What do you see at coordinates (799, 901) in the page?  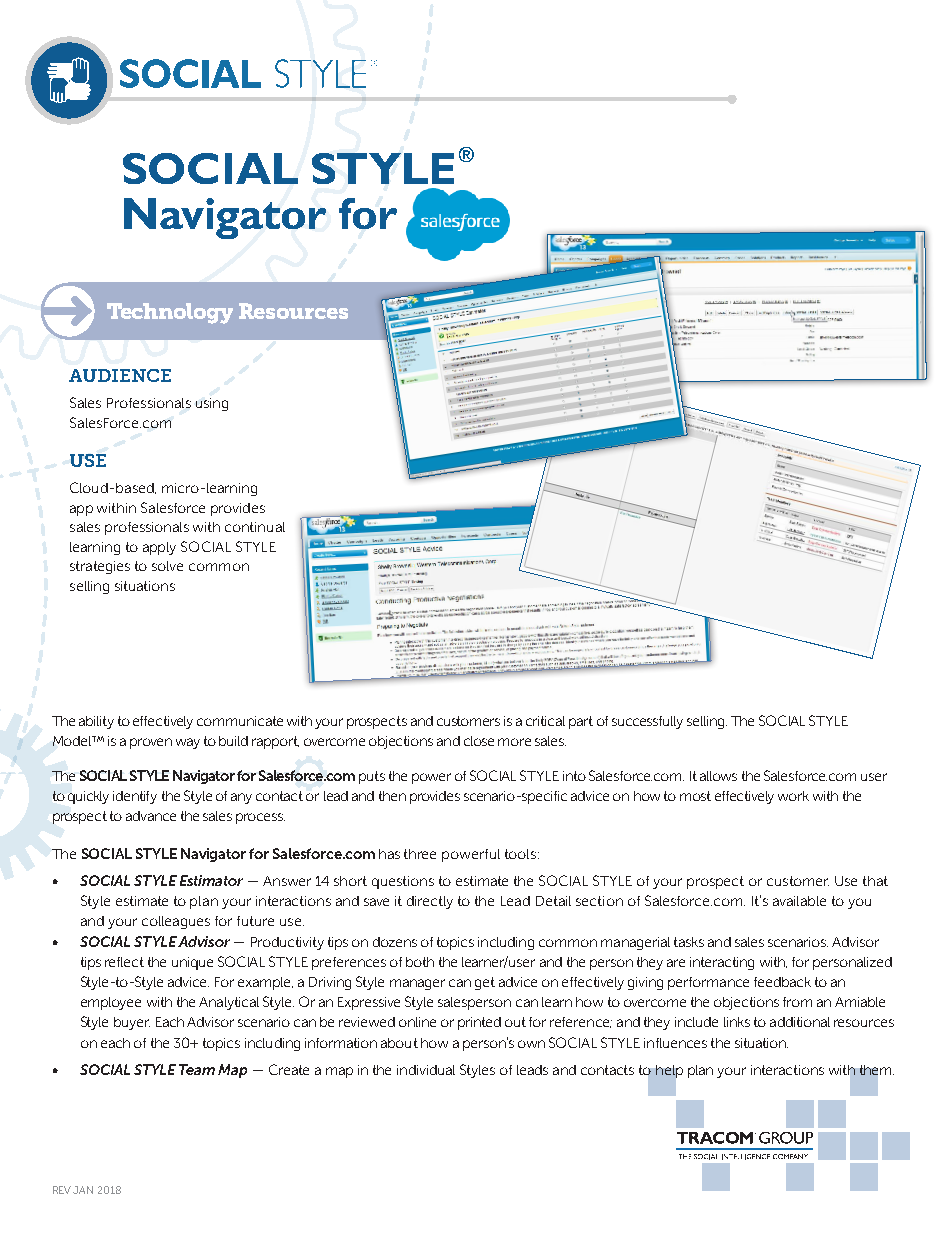 I see `available` at bounding box center [799, 901].
